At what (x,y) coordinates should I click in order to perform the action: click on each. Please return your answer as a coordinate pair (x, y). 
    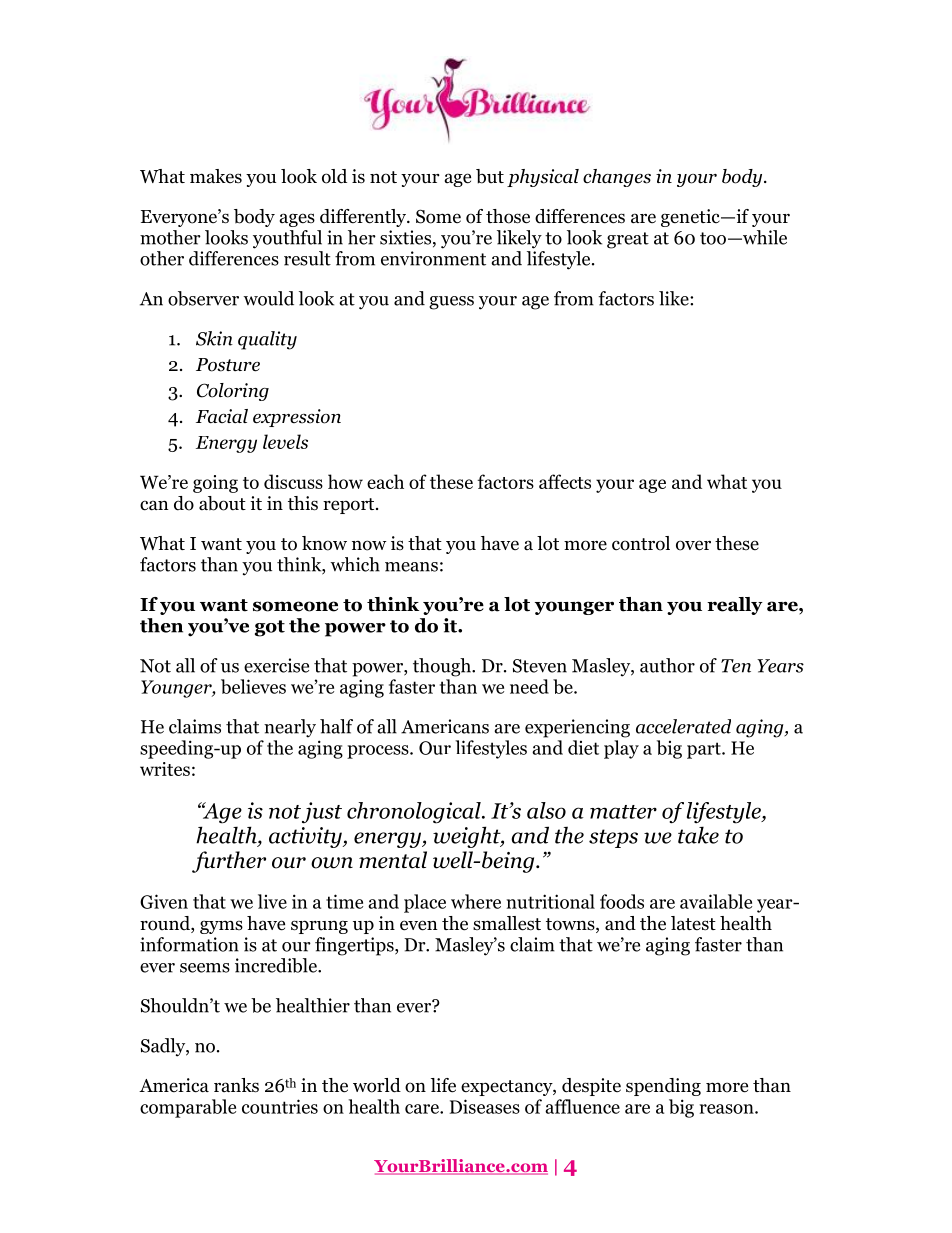
    Looking at the image, I should click on (385, 481).
